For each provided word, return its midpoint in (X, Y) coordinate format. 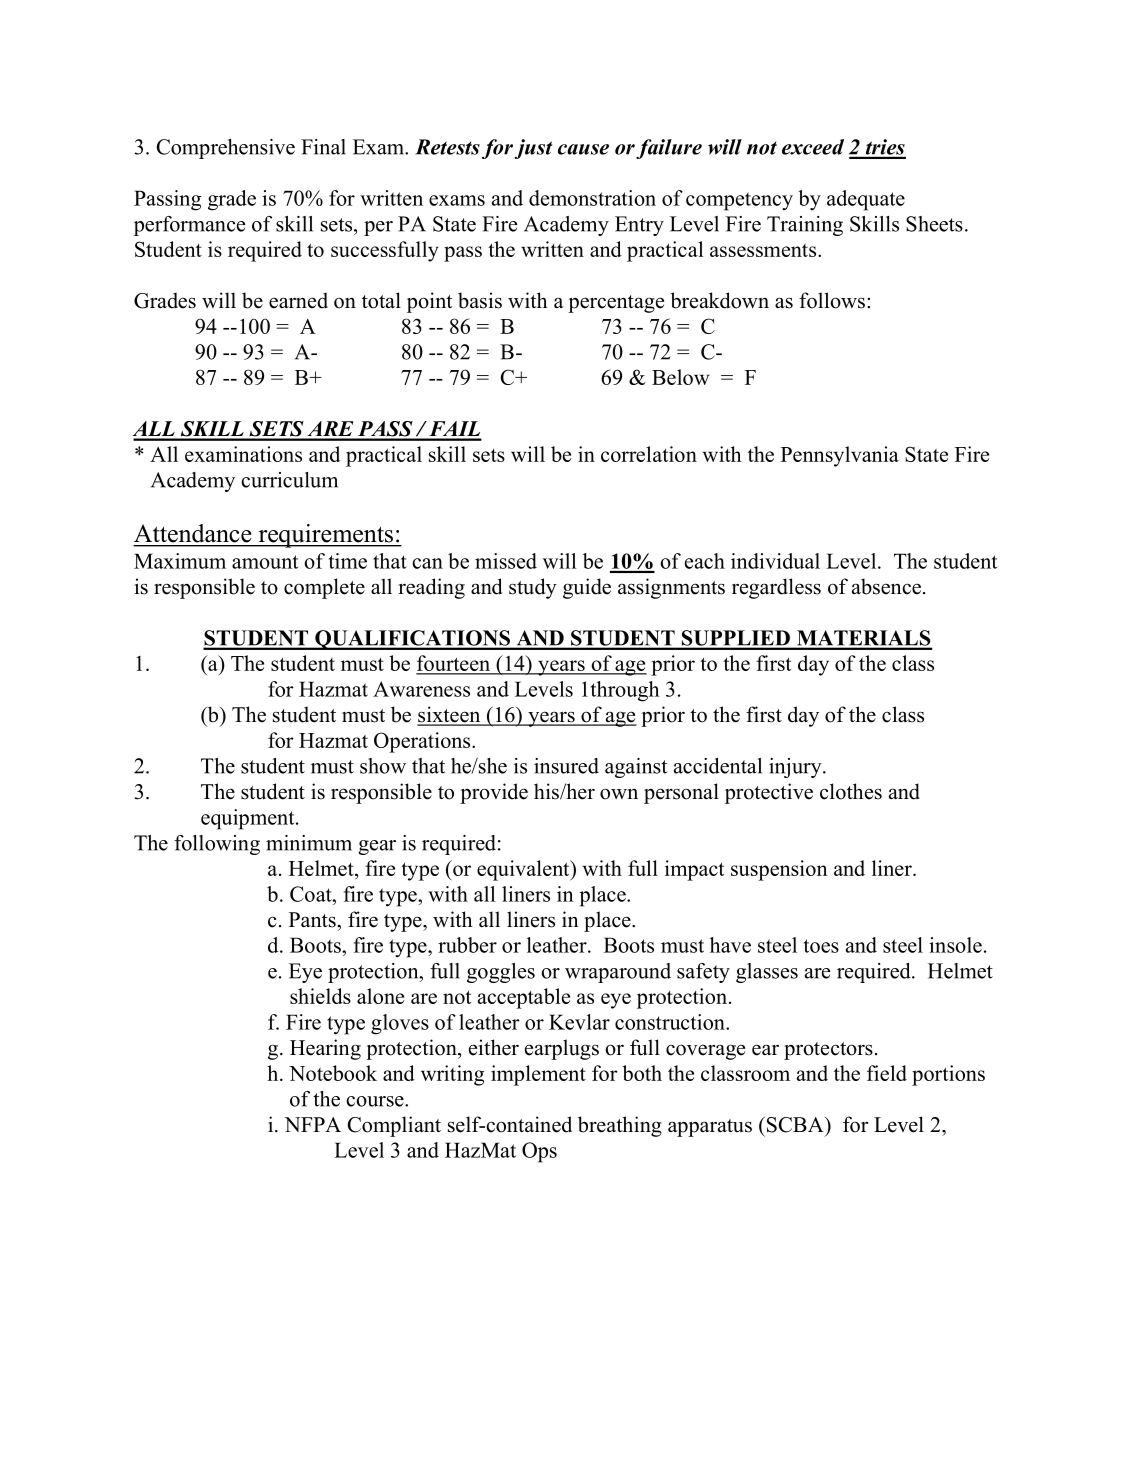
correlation (649, 454)
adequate (866, 200)
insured (566, 766)
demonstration (592, 198)
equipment (249, 819)
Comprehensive (226, 149)
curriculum (289, 480)
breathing (620, 1126)
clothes (851, 791)
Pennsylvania (840, 456)
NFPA (312, 1124)
